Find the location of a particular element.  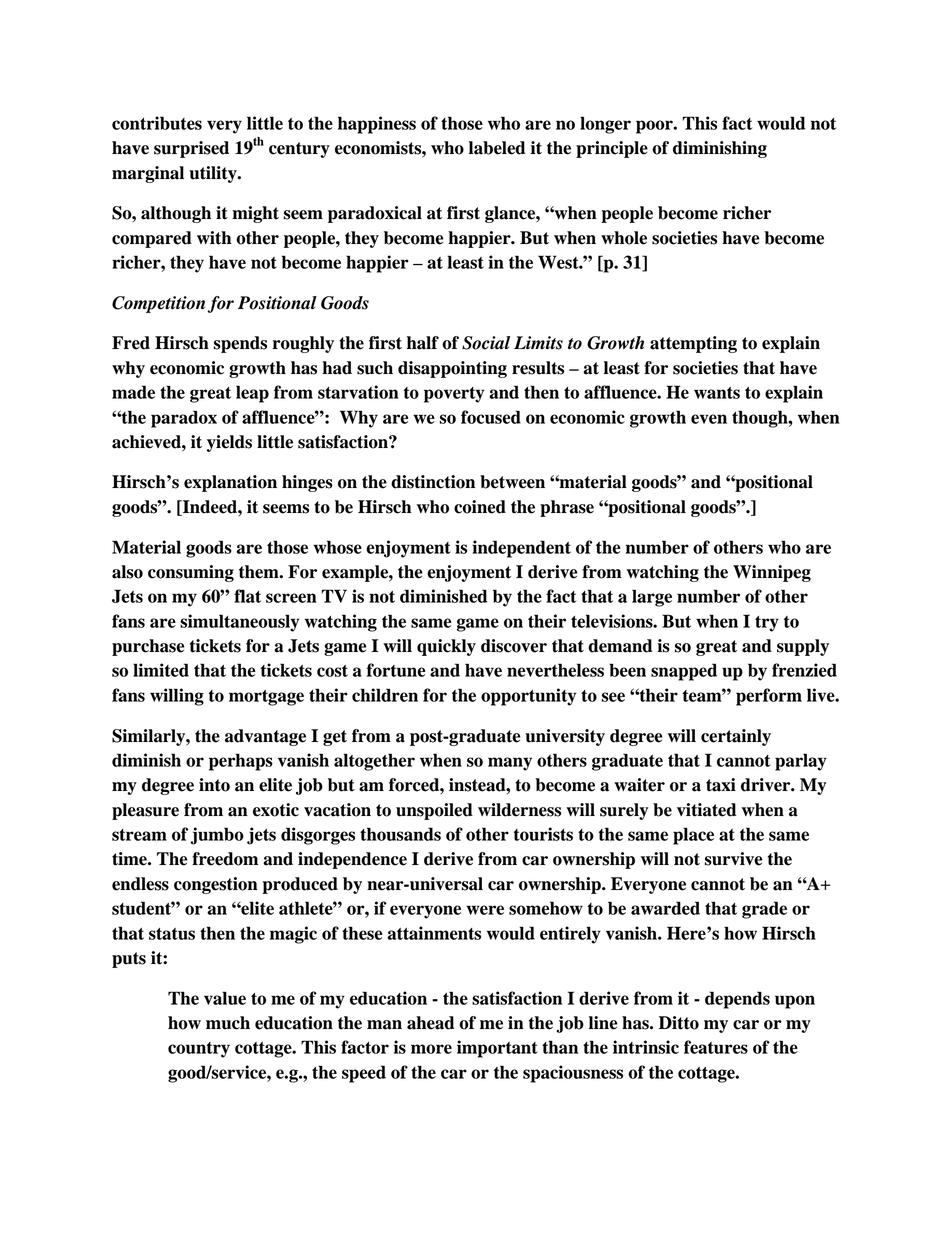

jumbo is located at coordinates (217, 836).
